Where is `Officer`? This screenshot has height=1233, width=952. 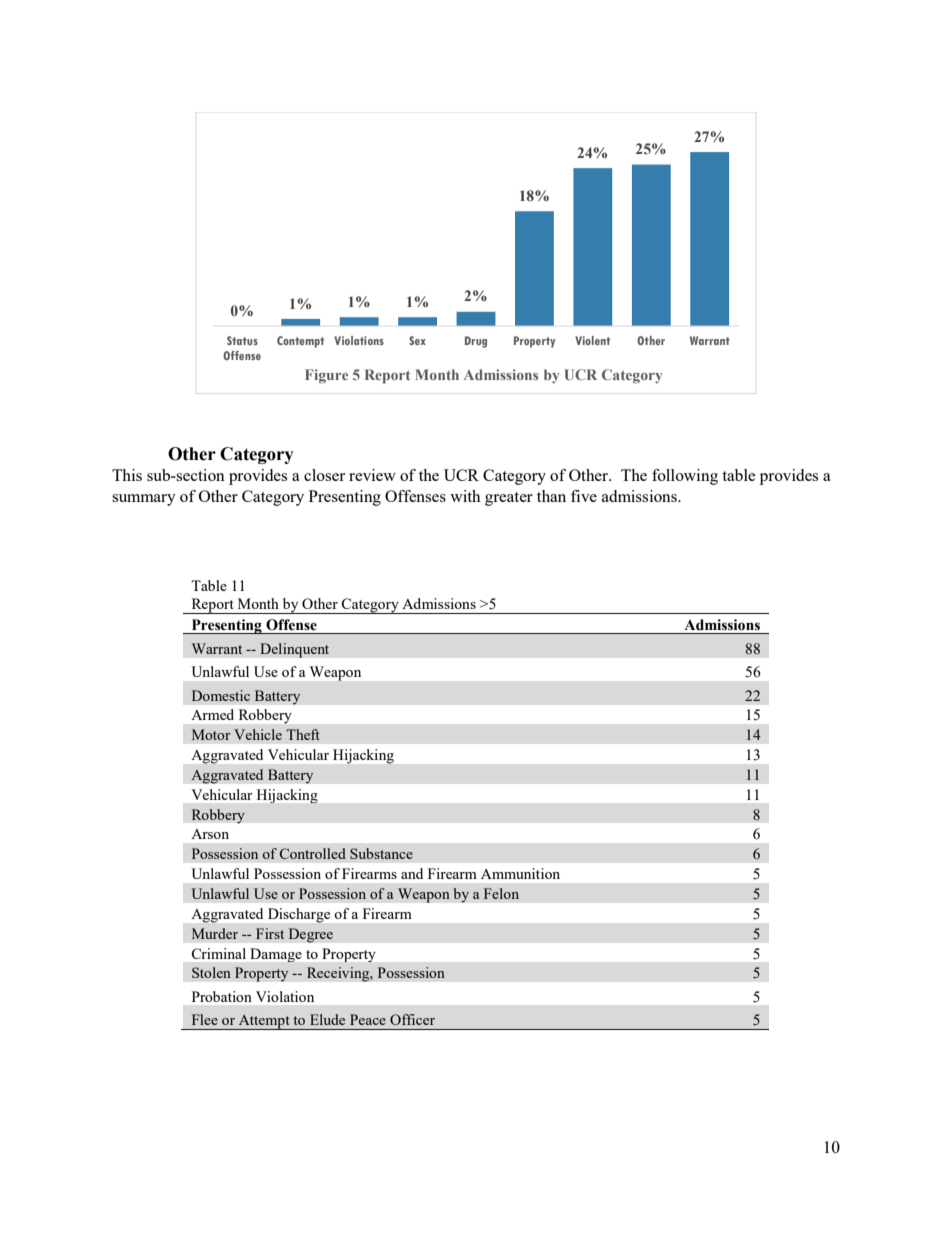
Officer is located at coordinates (412, 1019).
